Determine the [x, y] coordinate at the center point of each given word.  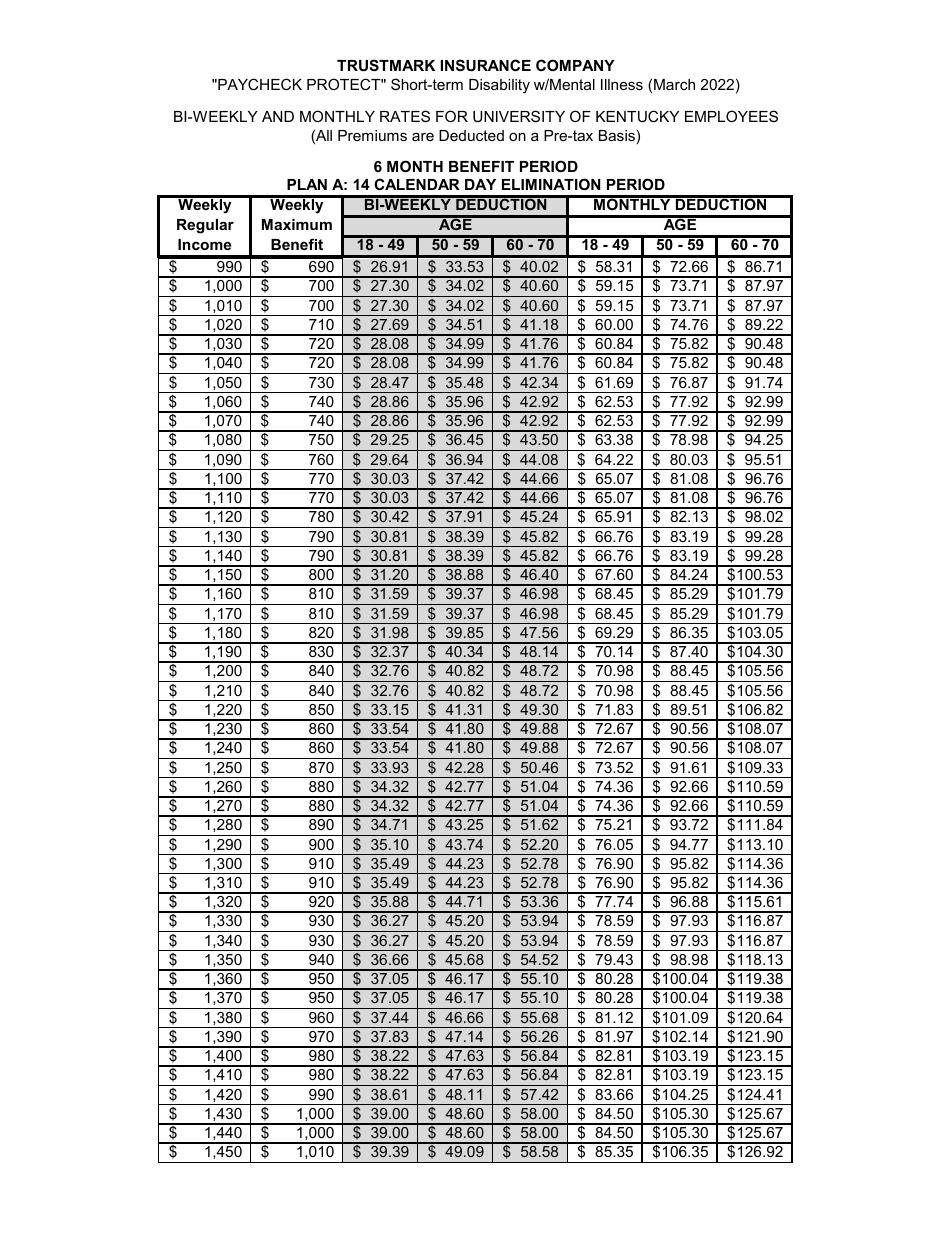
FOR [452, 116]
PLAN [307, 184]
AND [278, 116]
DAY [480, 184]
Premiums [372, 135]
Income [204, 244]
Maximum [297, 224]
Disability [499, 86]
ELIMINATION [551, 184]
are [423, 136]
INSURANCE [486, 65]
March [674, 84]
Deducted [471, 135]
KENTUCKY [637, 116]
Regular [205, 226]
